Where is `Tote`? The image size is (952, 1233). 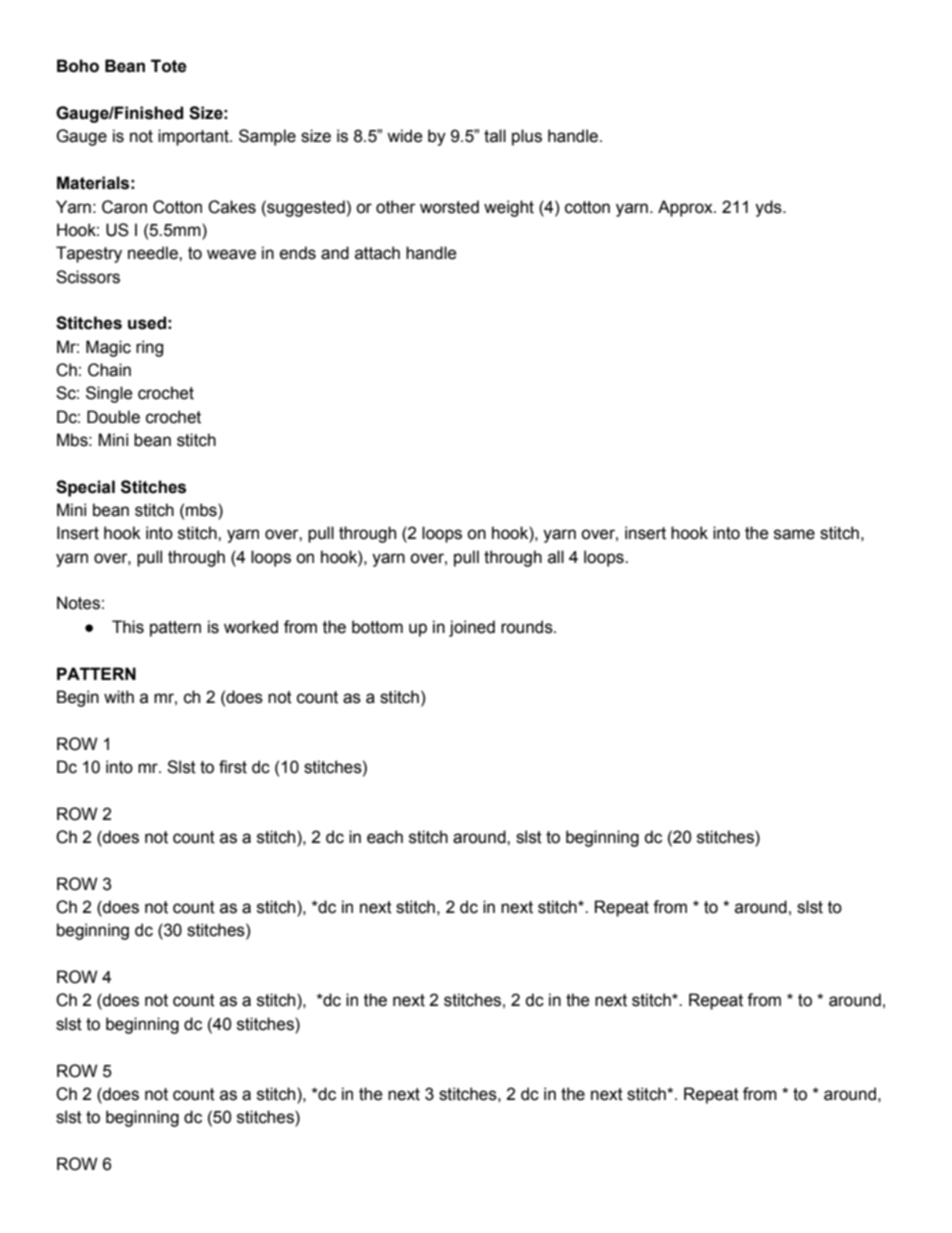 Tote is located at coordinates (169, 66).
